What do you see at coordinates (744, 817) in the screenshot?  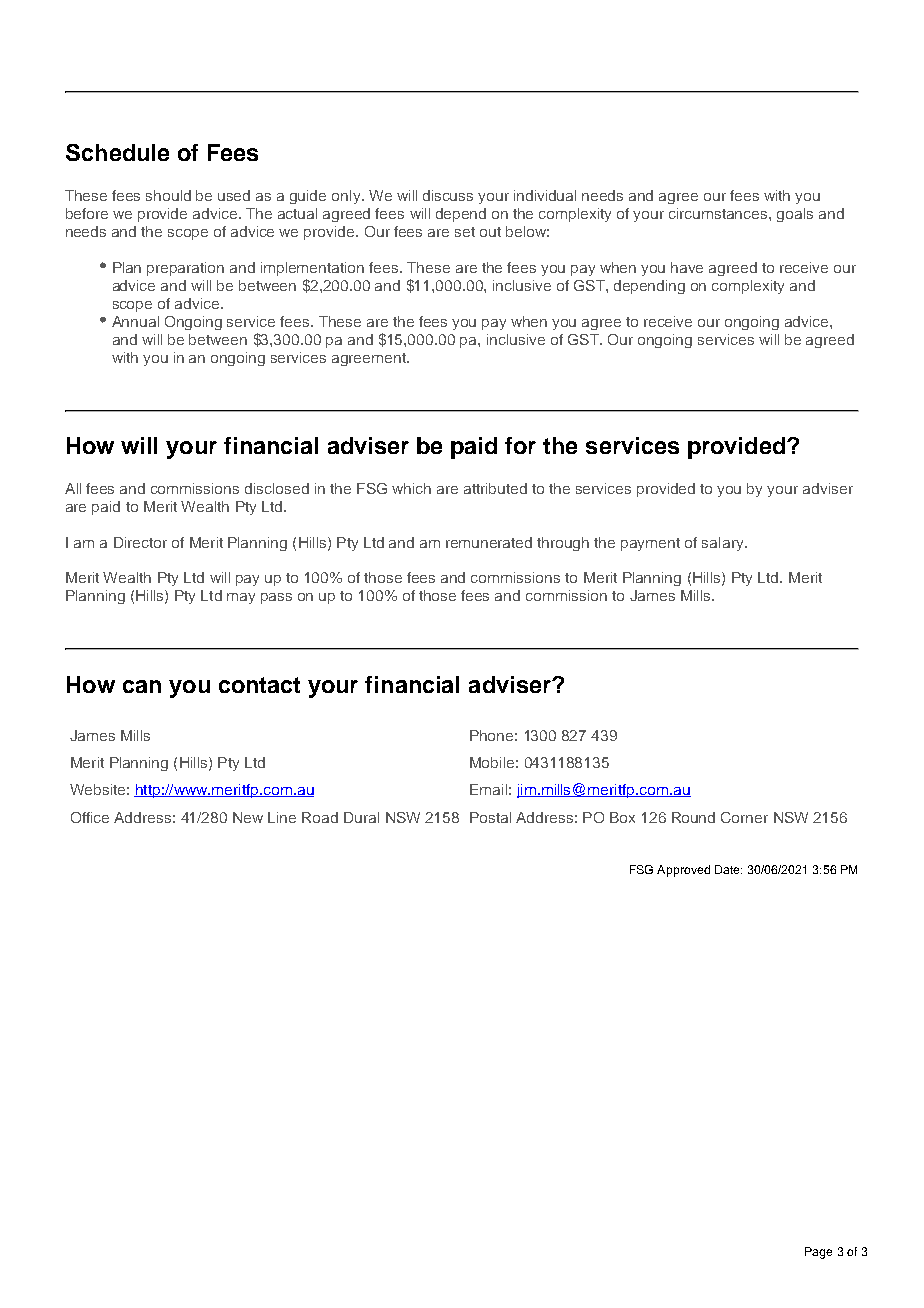 I see `Corner` at bounding box center [744, 817].
